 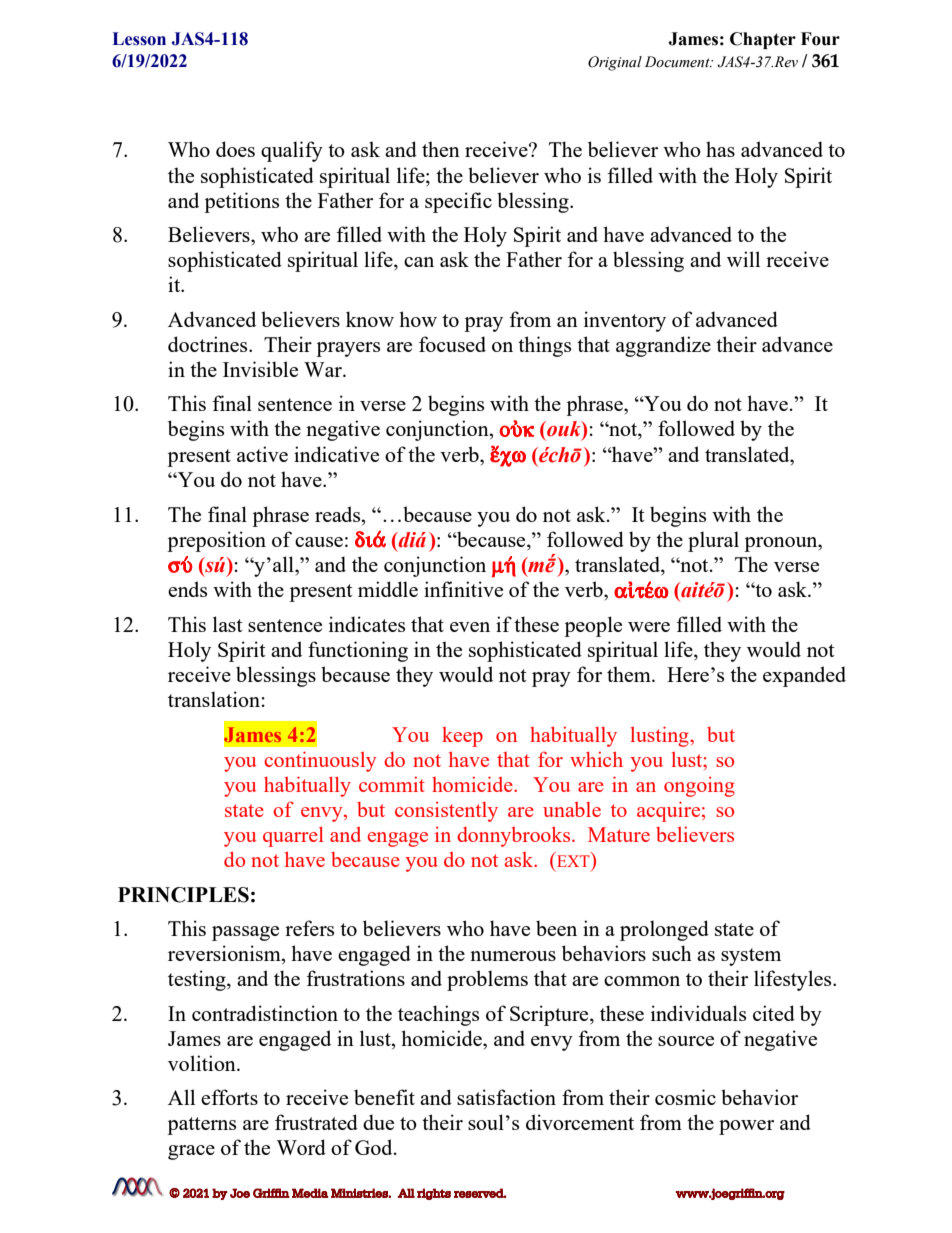 I want to click on even, so click(x=470, y=627).
